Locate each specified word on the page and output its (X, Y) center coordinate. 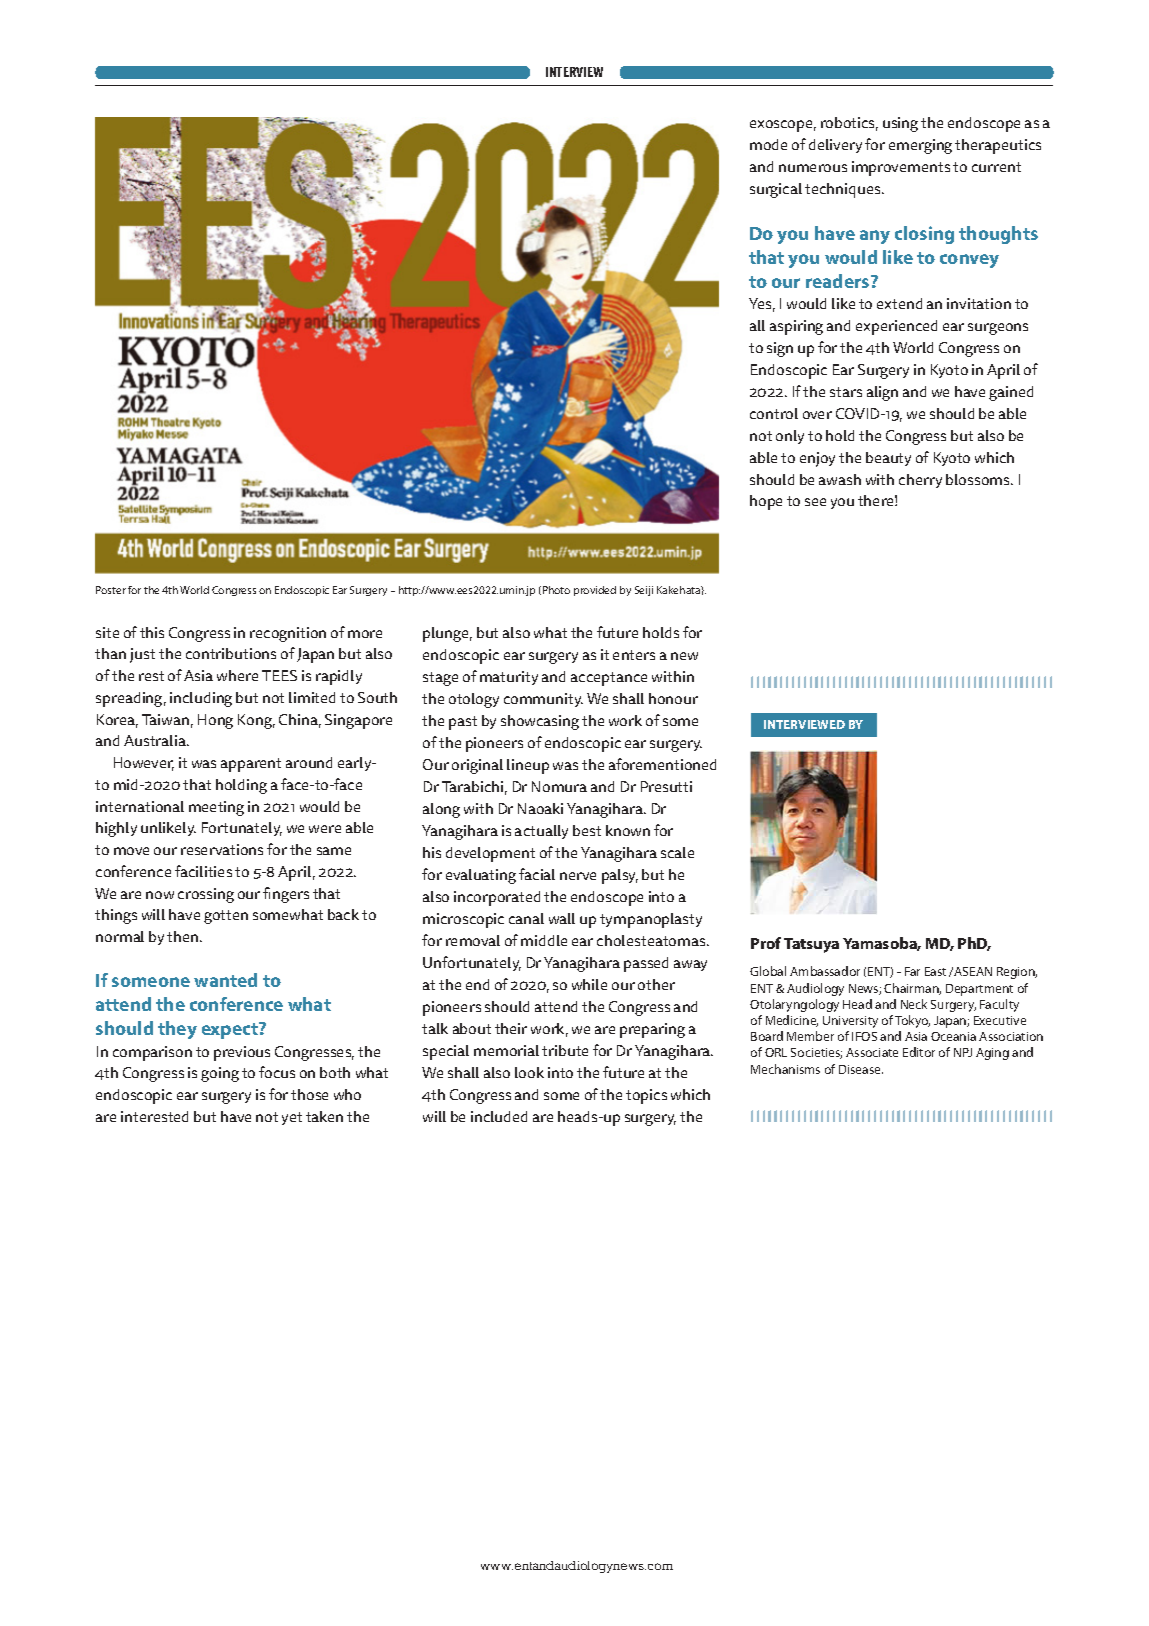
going (220, 1074)
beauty (888, 459)
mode (768, 144)
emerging (920, 146)
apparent (251, 765)
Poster (111, 590)
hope (766, 502)
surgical (776, 190)
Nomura (559, 786)
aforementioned (662, 764)
